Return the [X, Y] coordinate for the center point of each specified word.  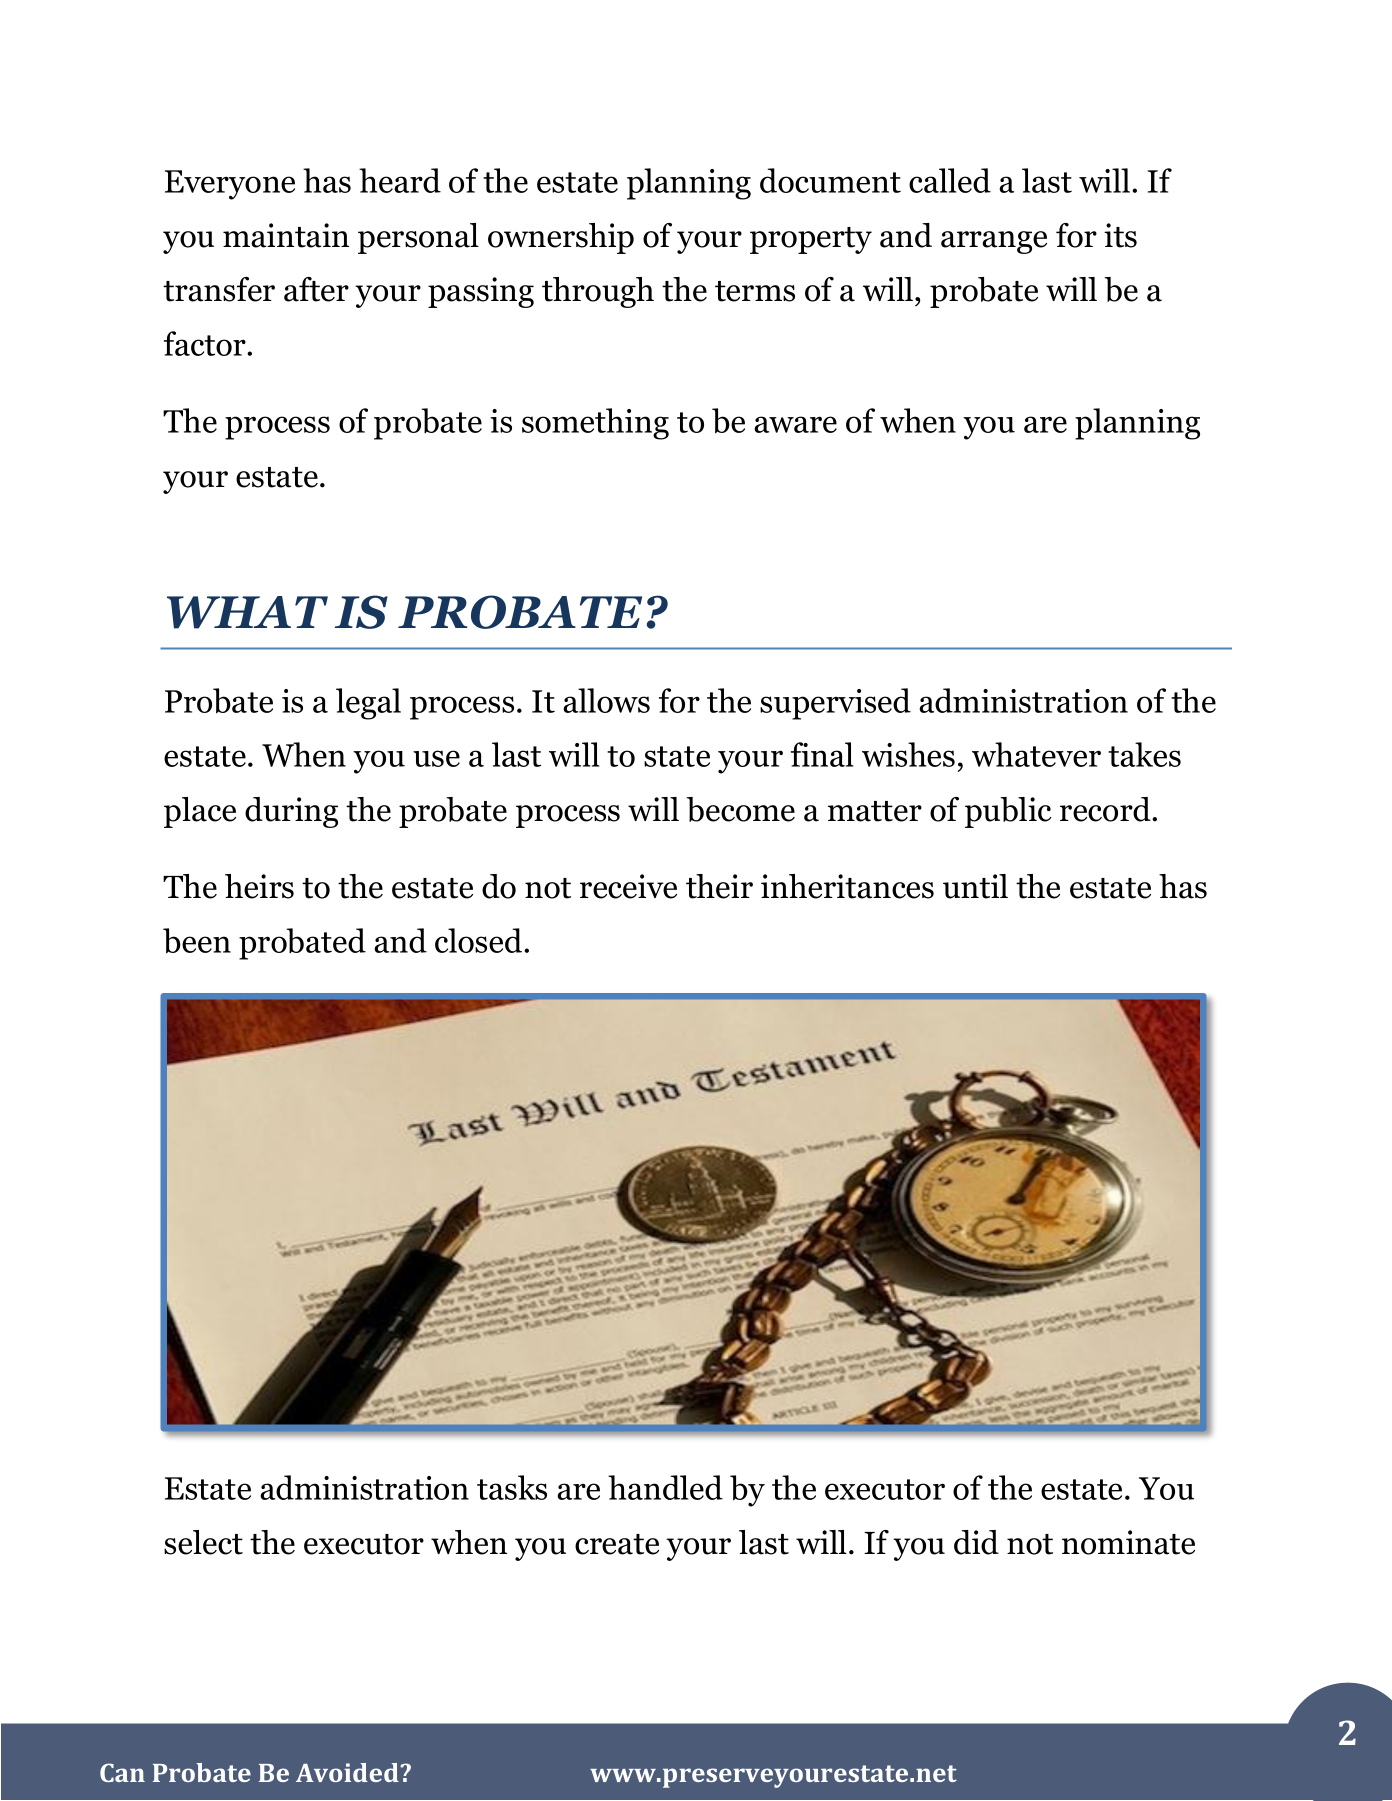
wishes [908, 754]
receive [628, 886]
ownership [561, 238]
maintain [286, 235]
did [976, 1542]
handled [665, 1487]
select [203, 1542]
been [197, 941]
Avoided [347, 1772]
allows [606, 700]
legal [368, 704]
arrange [994, 242]
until [975, 886]
